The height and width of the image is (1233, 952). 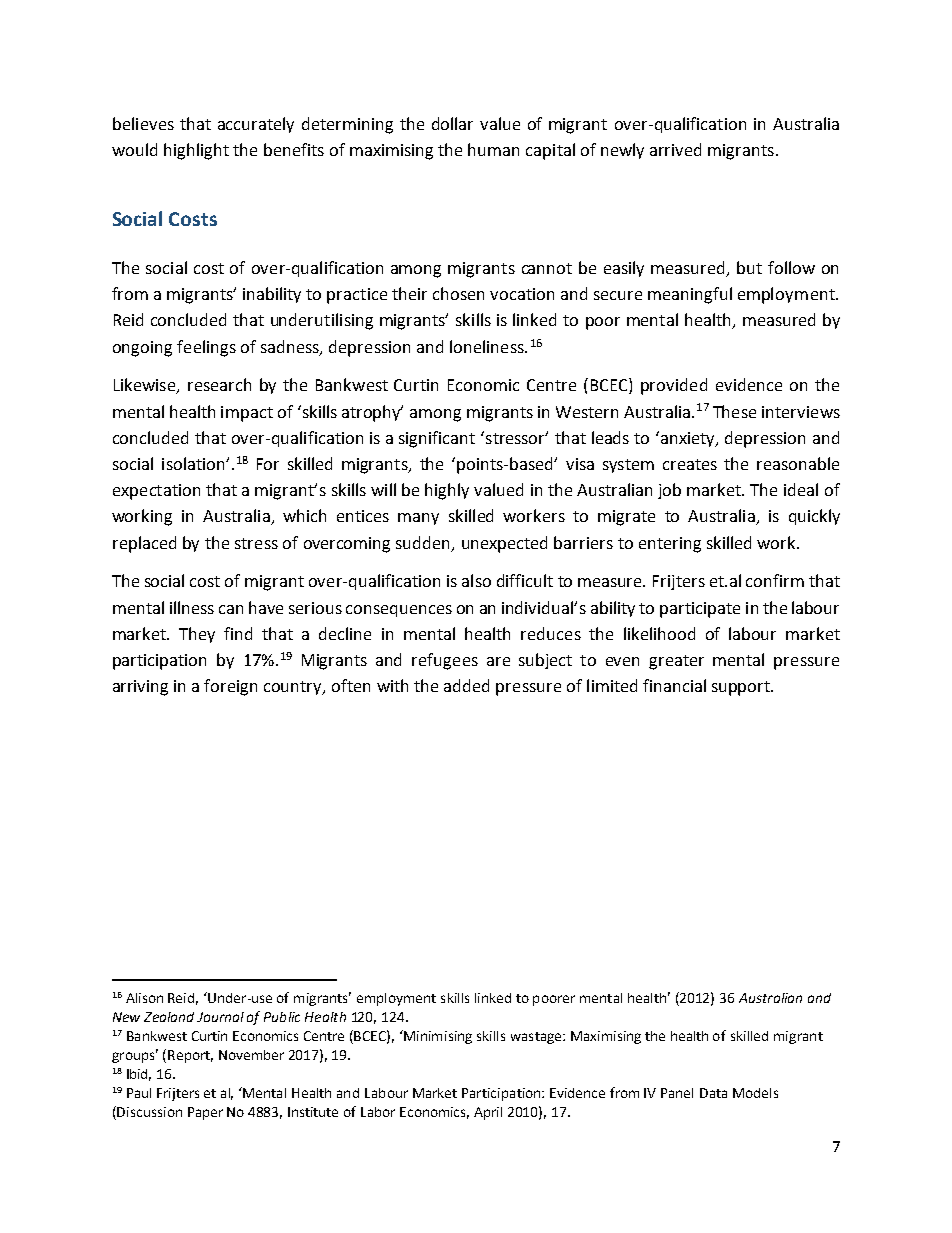 I want to click on expectation, so click(x=156, y=492).
